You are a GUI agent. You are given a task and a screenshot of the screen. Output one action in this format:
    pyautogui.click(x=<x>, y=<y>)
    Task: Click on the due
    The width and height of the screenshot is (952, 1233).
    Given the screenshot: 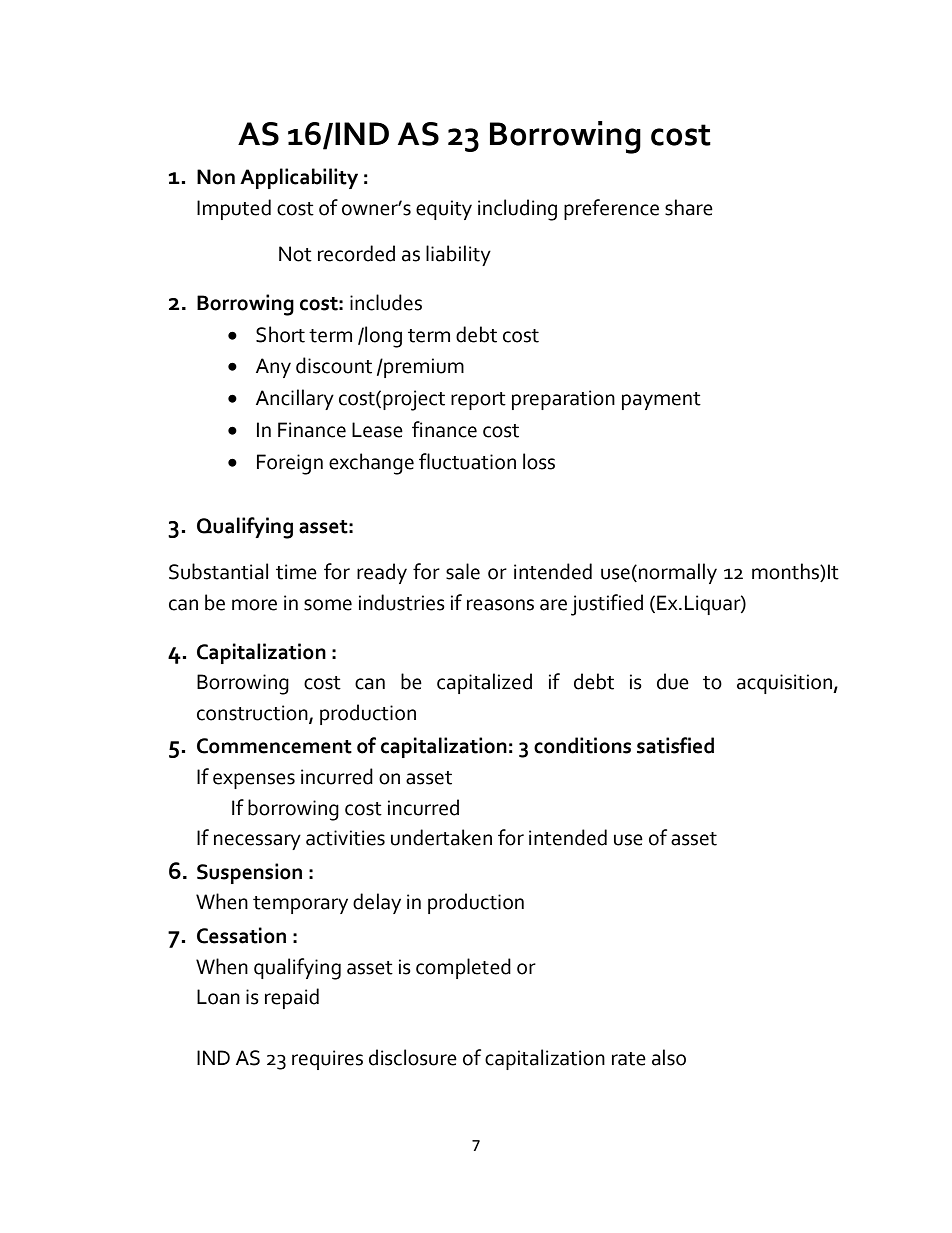 What is the action you would take?
    pyautogui.click(x=673, y=681)
